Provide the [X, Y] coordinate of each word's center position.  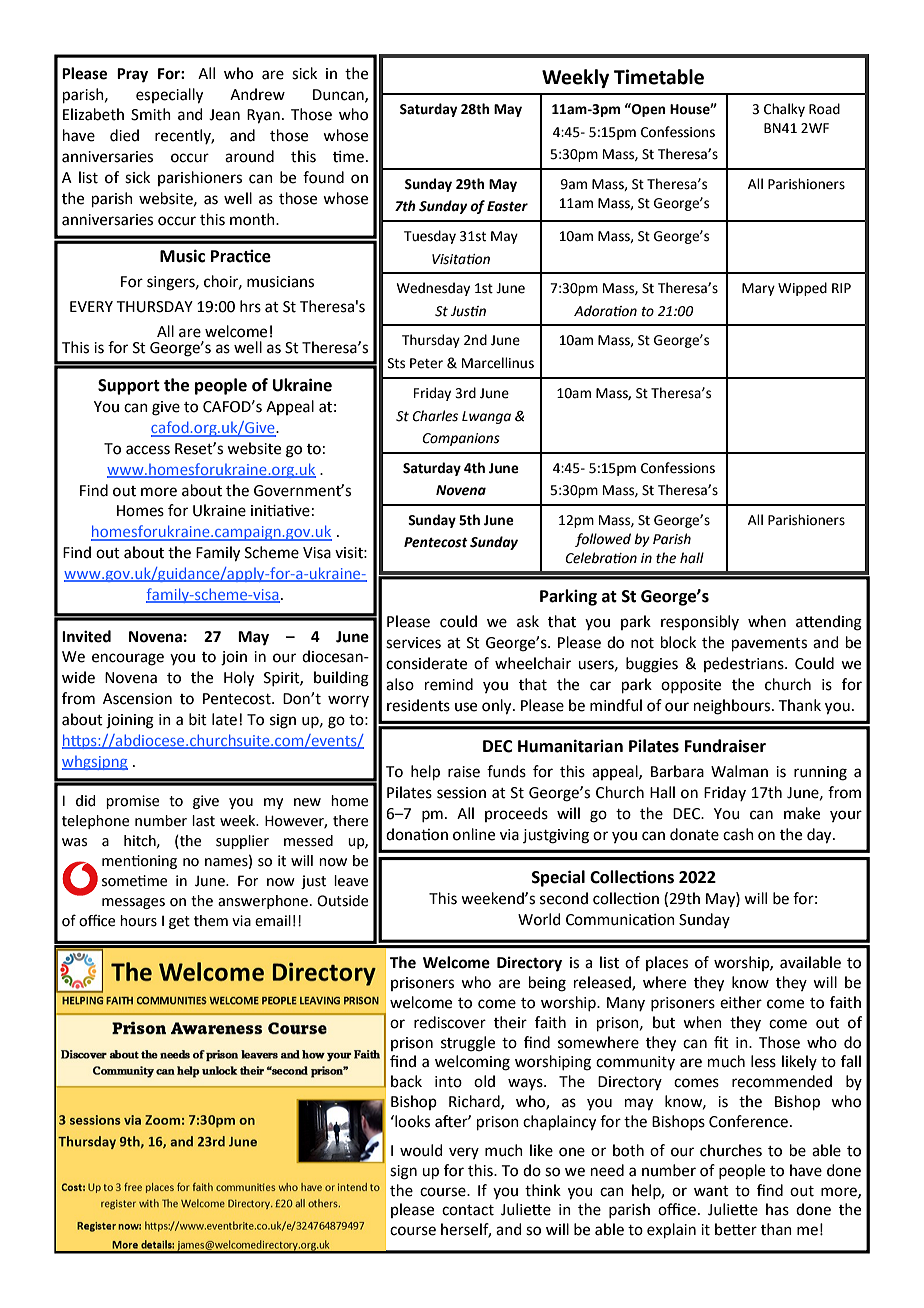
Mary [758, 289]
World [539, 919]
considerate [426, 663]
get [179, 922]
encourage [128, 659]
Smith [151, 114]
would [421, 1150]
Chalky [784, 110]
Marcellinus [498, 363]
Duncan [339, 95]
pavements [769, 644]
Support [129, 387]
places [667, 963]
